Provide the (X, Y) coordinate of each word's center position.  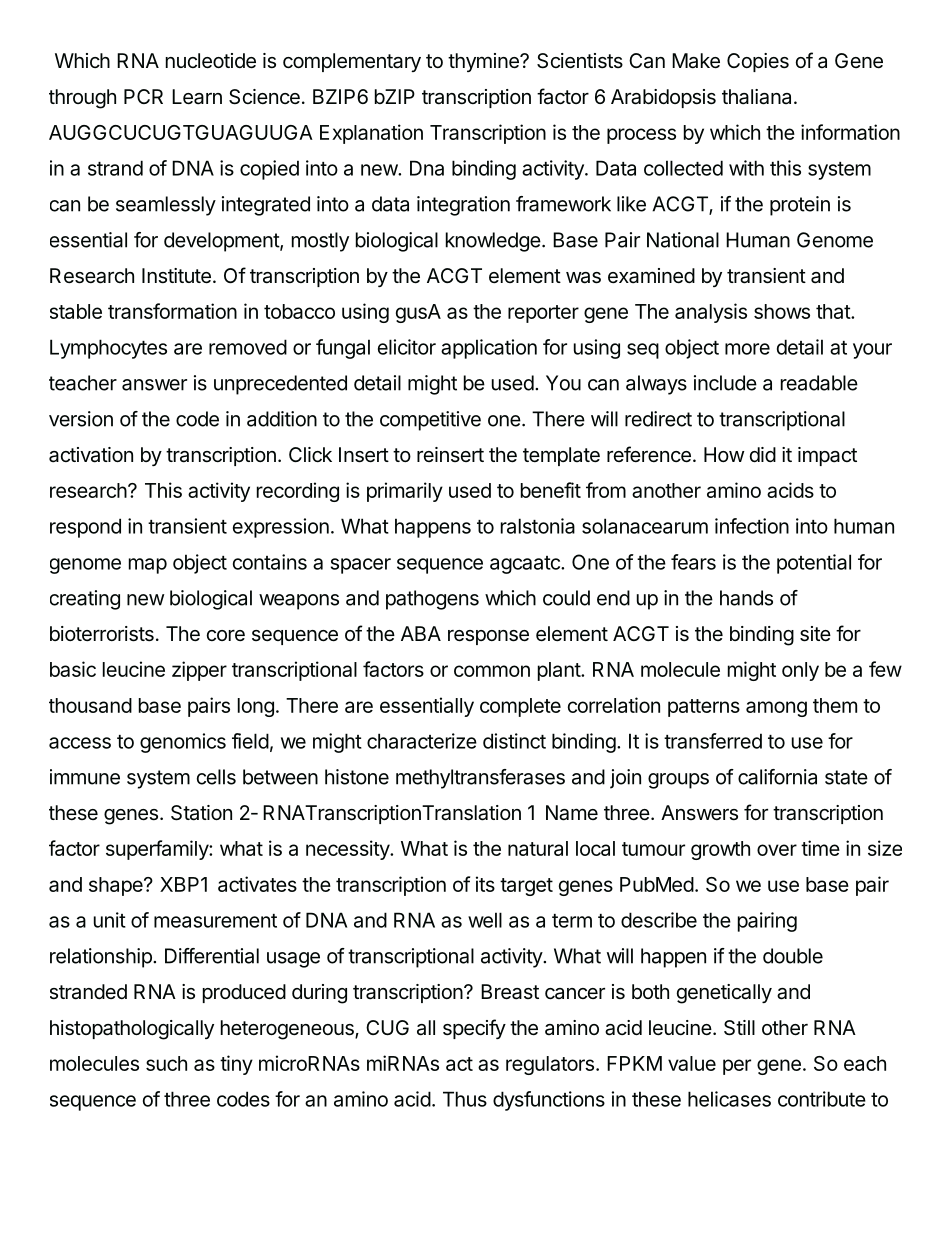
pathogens (432, 600)
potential (814, 564)
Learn (197, 97)
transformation (172, 311)
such (166, 1063)
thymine (484, 62)
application (489, 349)
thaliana (758, 97)
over (777, 850)
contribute (822, 1099)
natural (538, 848)
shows (782, 311)
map (148, 566)
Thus (465, 1099)
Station (201, 813)
